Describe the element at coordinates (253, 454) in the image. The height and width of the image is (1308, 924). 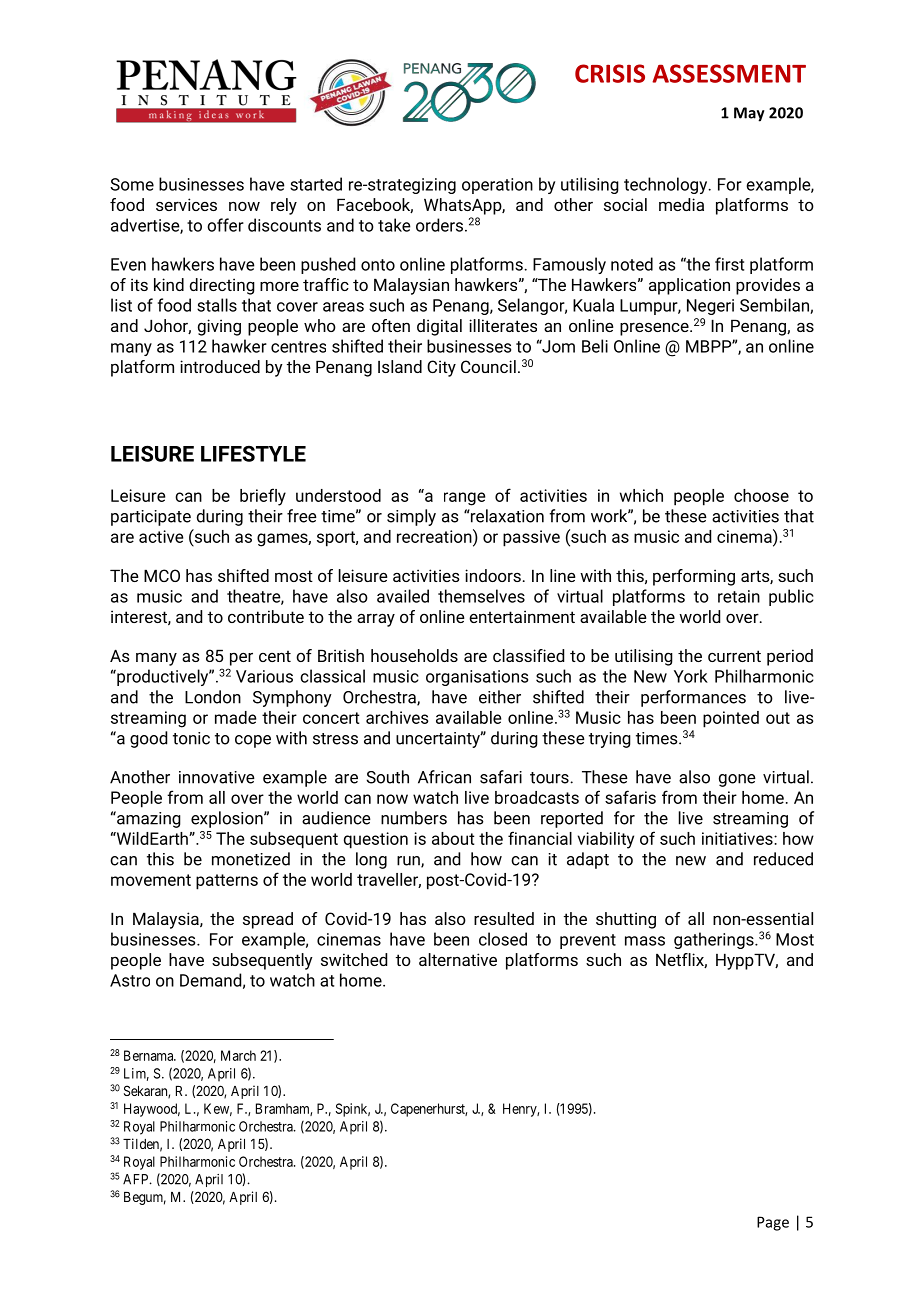
I see `LIFESTYLE` at that location.
